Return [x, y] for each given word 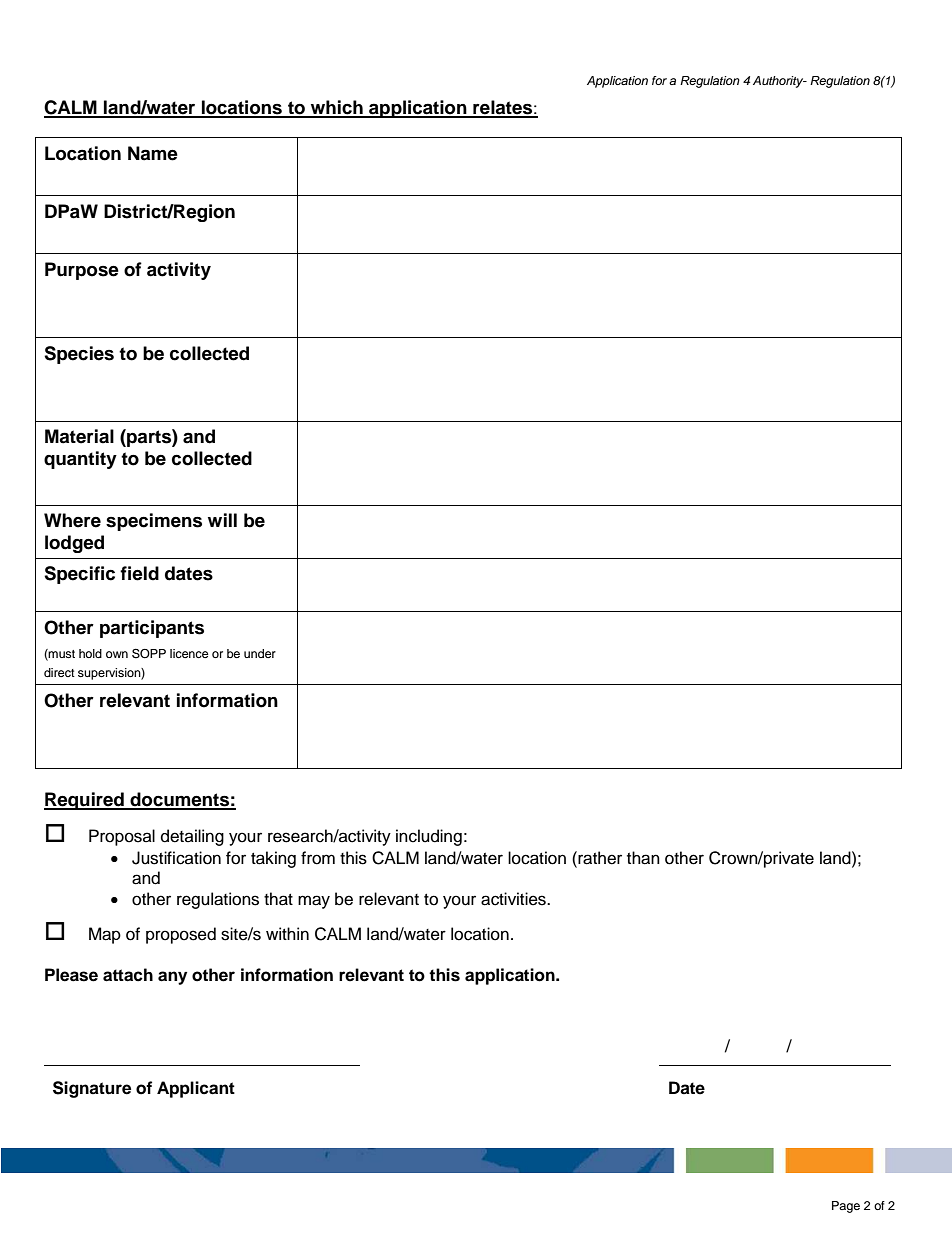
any [172, 978]
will [222, 520]
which [336, 108]
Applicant [196, 1089]
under [260, 653]
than [643, 858]
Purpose [82, 271]
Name [153, 153]
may [314, 902]
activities [514, 899]
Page [846, 1207]
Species [79, 355]
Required [85, 801]
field [139, 573]
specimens [154, 522]
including [429, 837]
